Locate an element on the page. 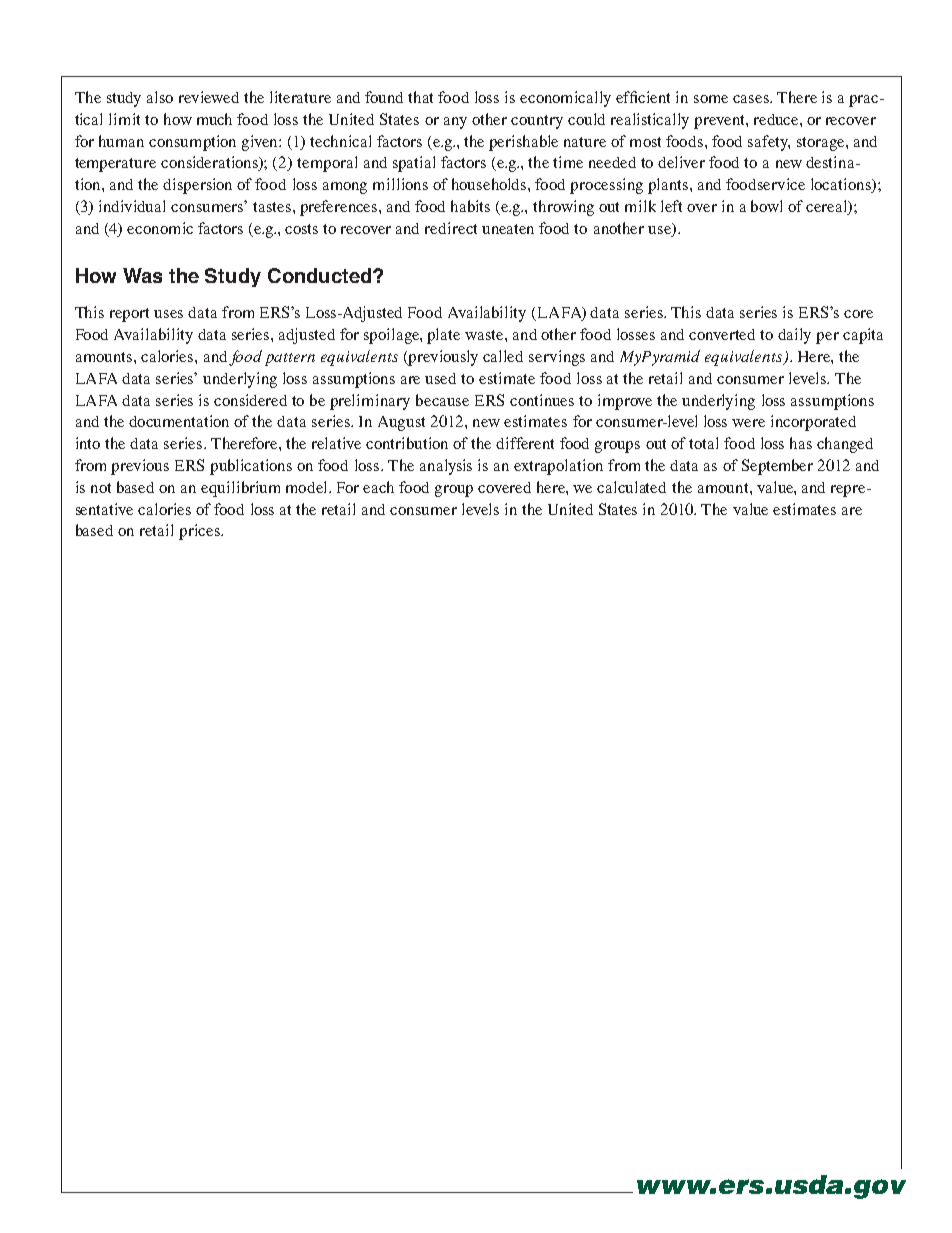  any is located at coordinates (455, 123).
